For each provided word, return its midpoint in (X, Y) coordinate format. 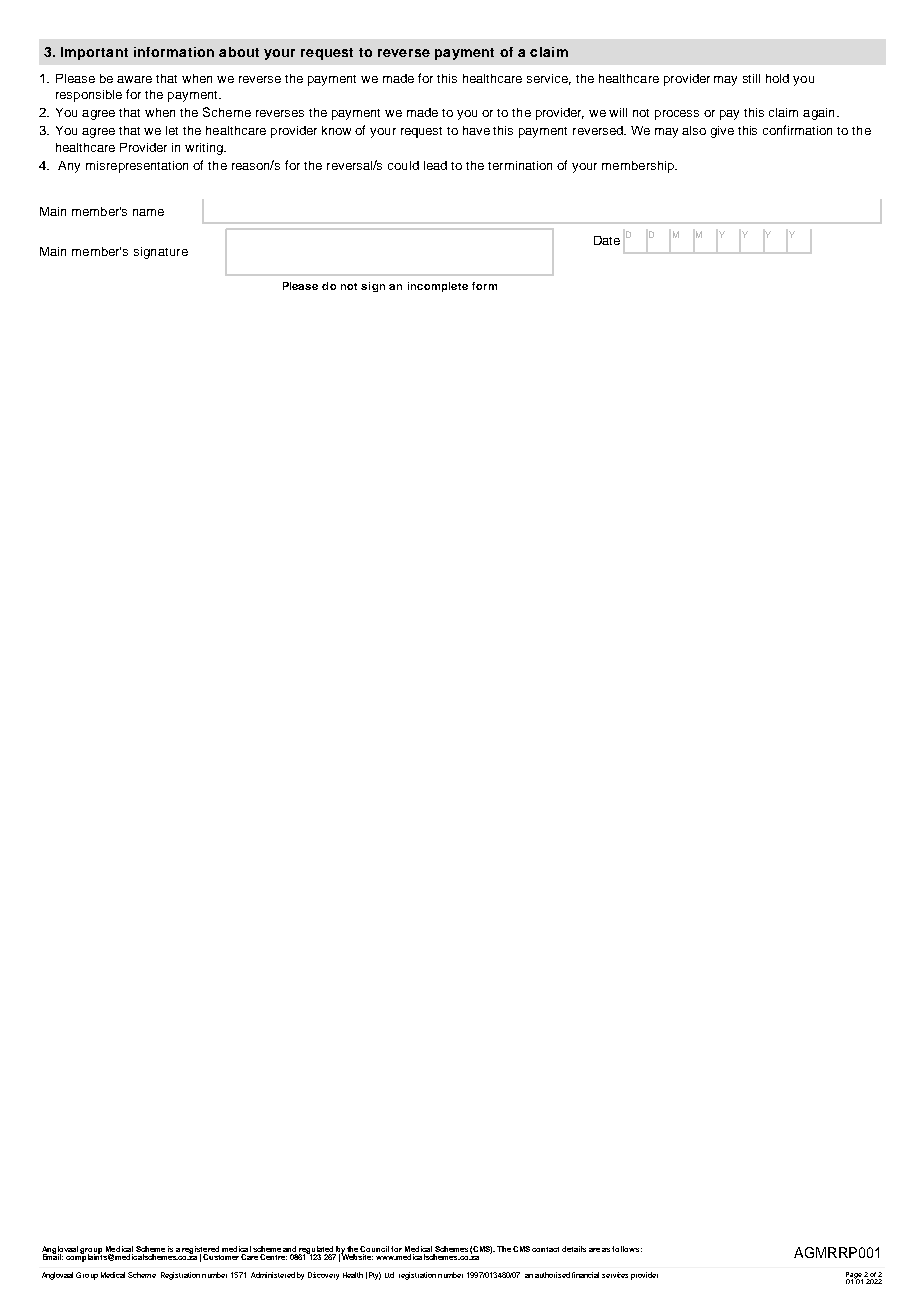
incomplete (438, 287)
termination (520, 165)
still (751, 78)
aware (134, 79)
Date (607, 240)
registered (201, 1251)
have (476, 130)
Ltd (389, 1275)
